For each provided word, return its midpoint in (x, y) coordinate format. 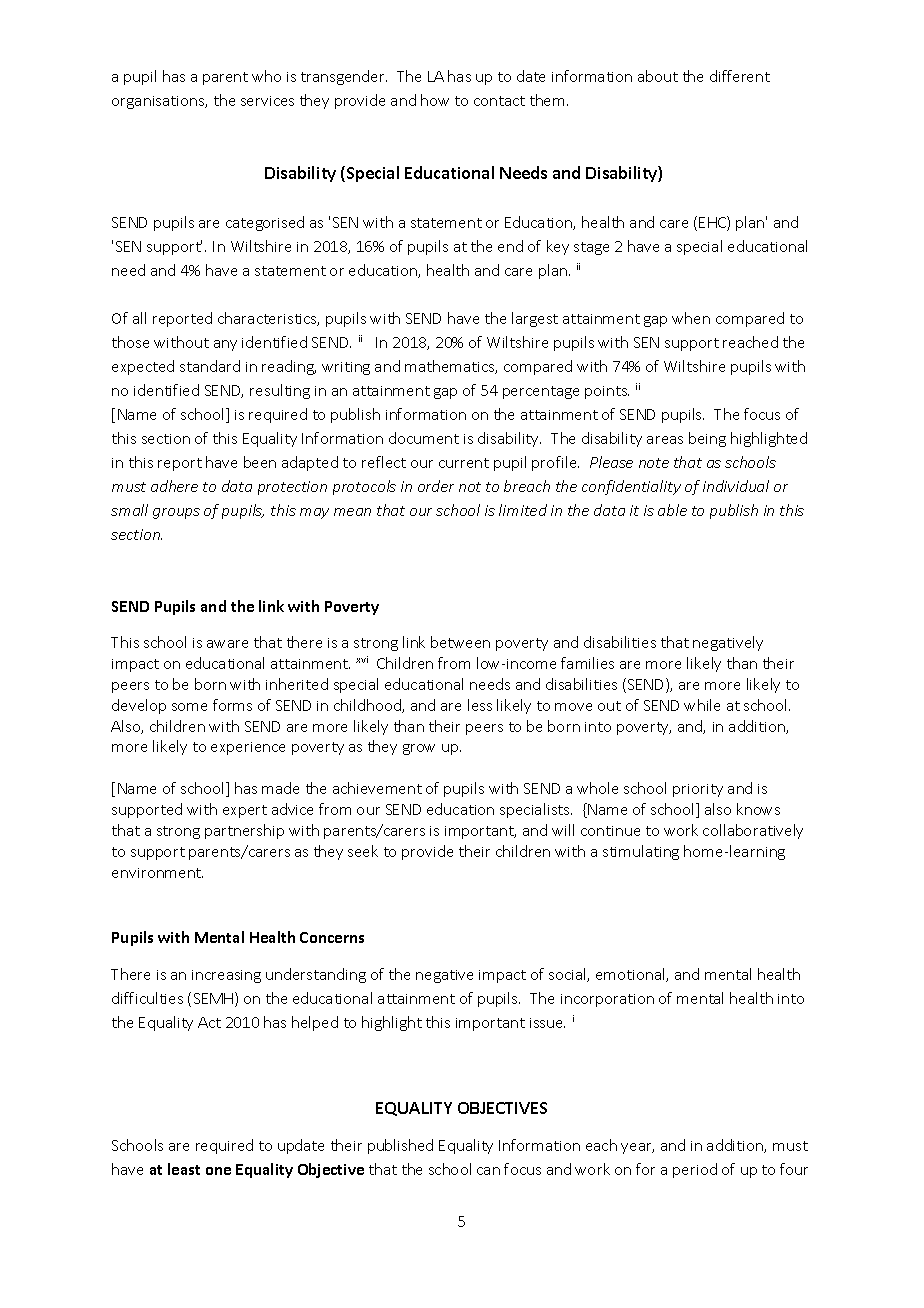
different (740, 76)
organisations (159, 102)
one (218, 1171)
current (464, 463)
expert (245, 811)
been (260, 462)
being (707, 439)
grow (419, 749)
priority (698, 790)
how (435, 100)
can (488, 1171)
